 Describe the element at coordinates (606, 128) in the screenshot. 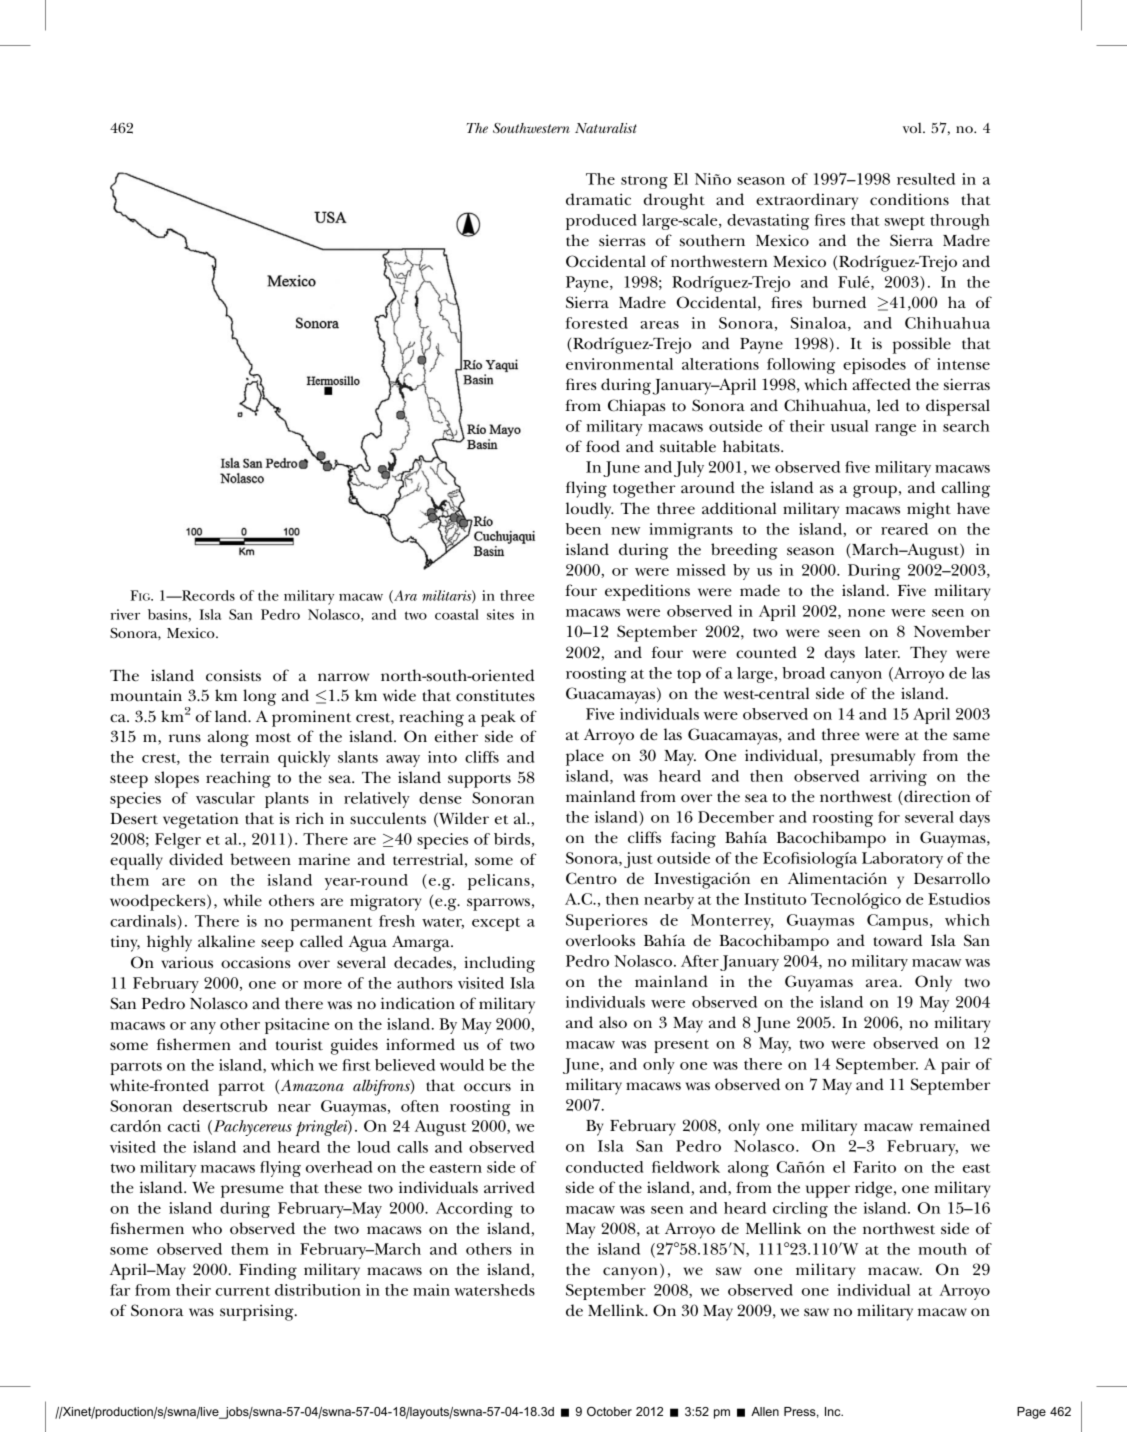

I see `Naturalist` at that location.
